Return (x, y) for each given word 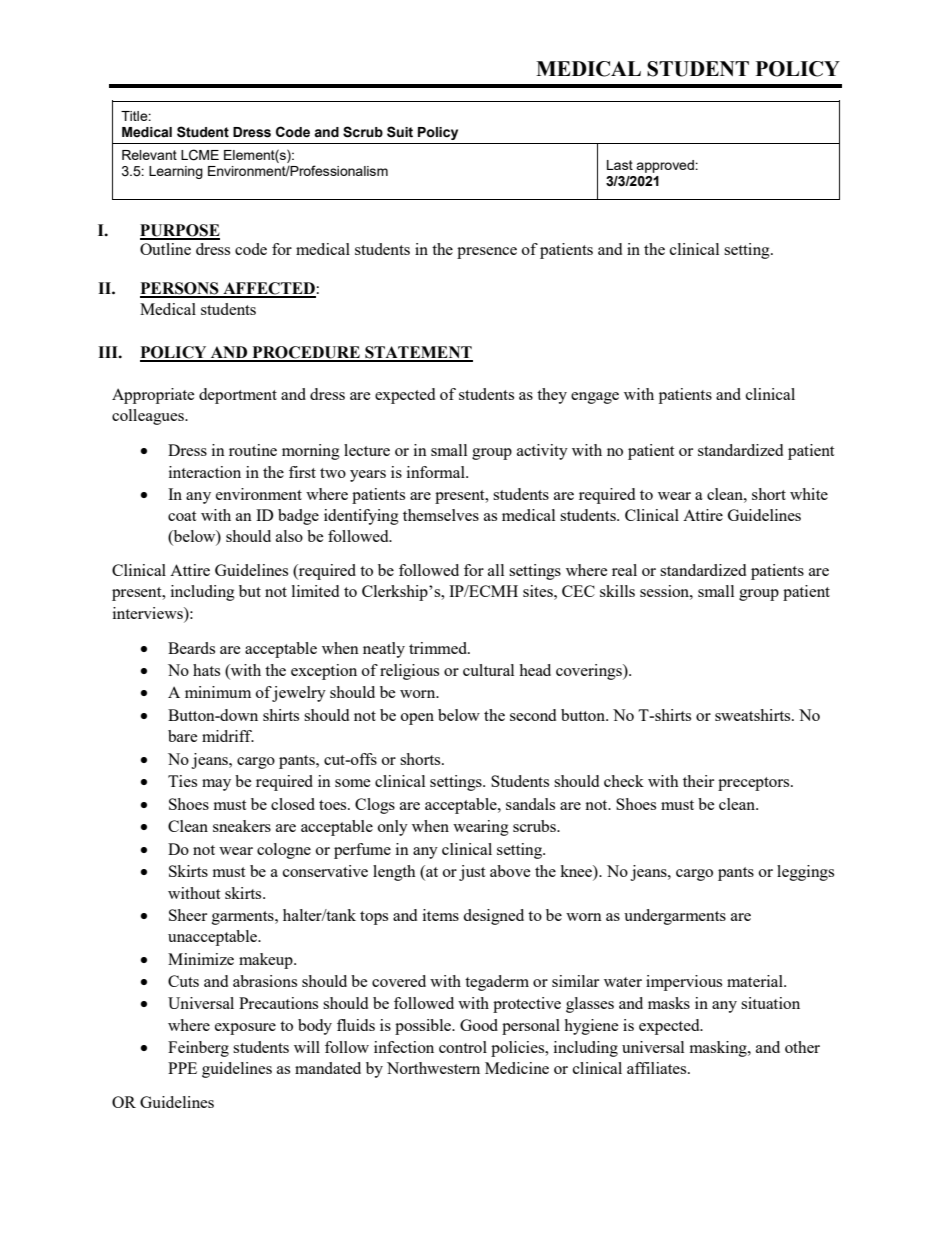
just (472, 873)
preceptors (755, 784)
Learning (176, 172)
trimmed (439, 648)
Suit (400, 132)
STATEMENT (418, 353)
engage (595, 398)
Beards (191, 648)
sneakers (242, 826)
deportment (238, 396)
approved (666, 166)
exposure (245, 1029)
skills (617, 591)
